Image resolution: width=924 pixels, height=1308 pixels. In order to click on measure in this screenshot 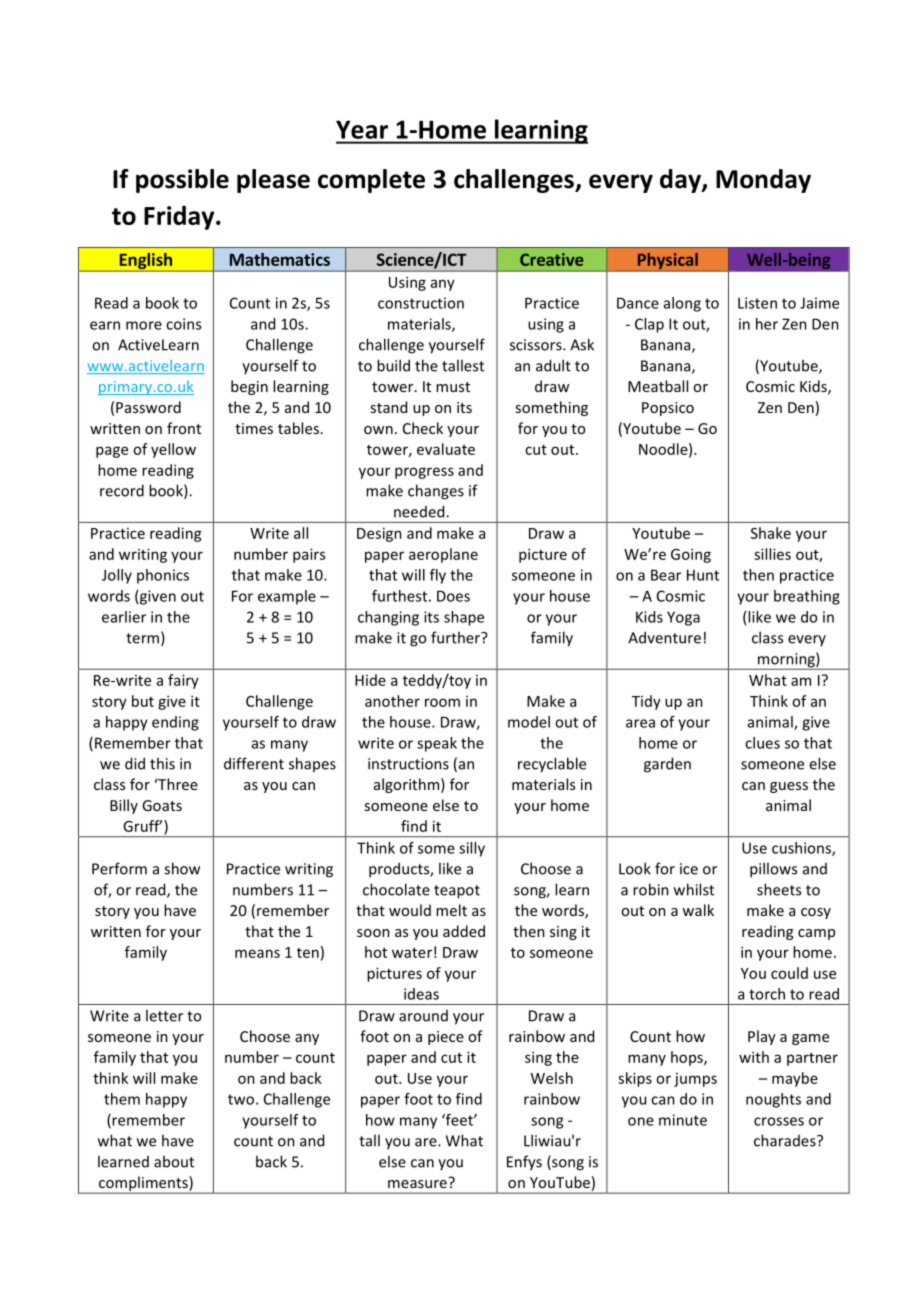, I will do `click(418, 1182)`.
